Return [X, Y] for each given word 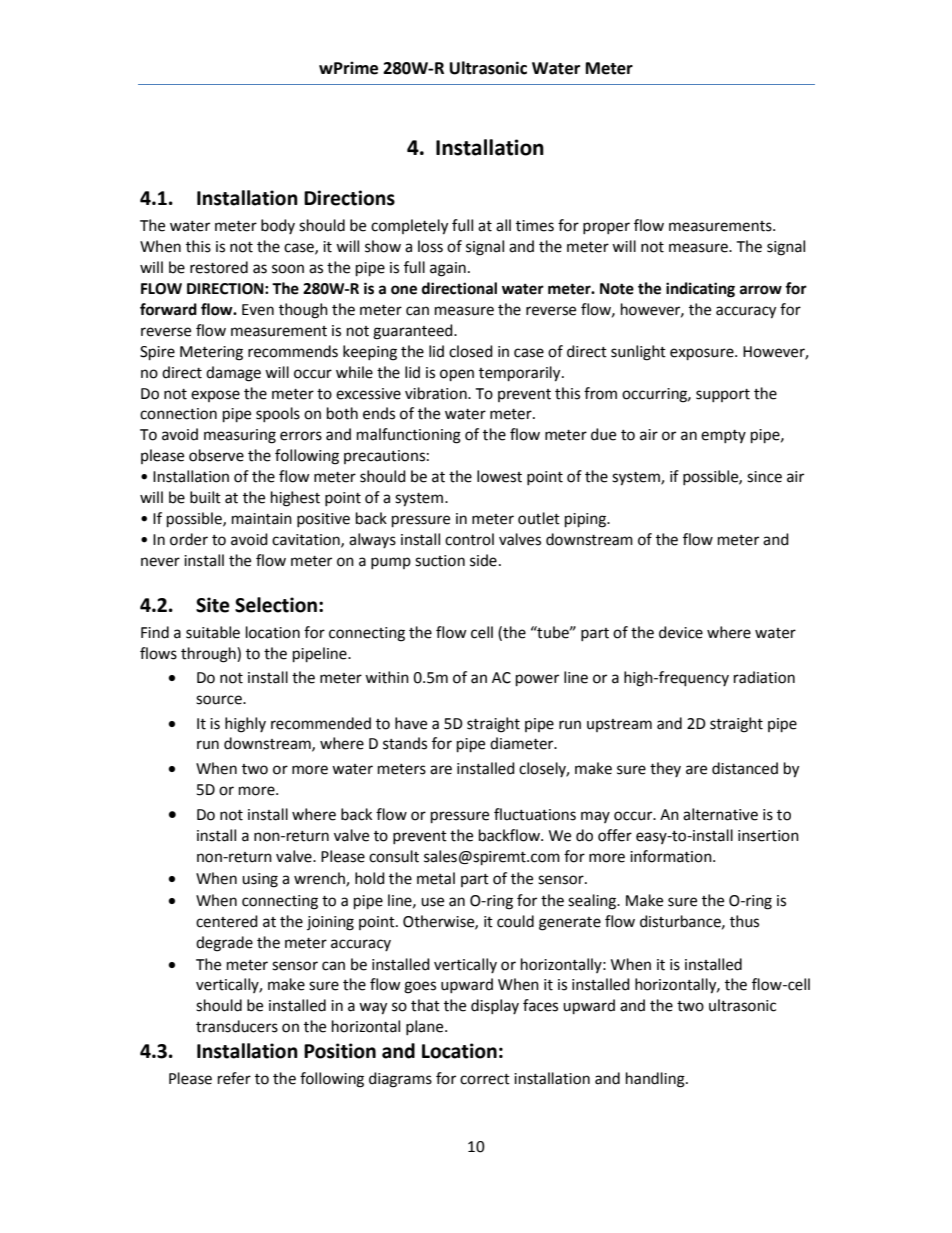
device [681, 632]
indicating [700, 290]
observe [216, 455]
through [209, 655]
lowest [499, 476]
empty [723, 436]
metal [436, 878]
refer [234, 1078]
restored [219, 267]
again [448, 269]
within [387, 677]
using [260, 880]
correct [485, 1079]
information [672, 856]
